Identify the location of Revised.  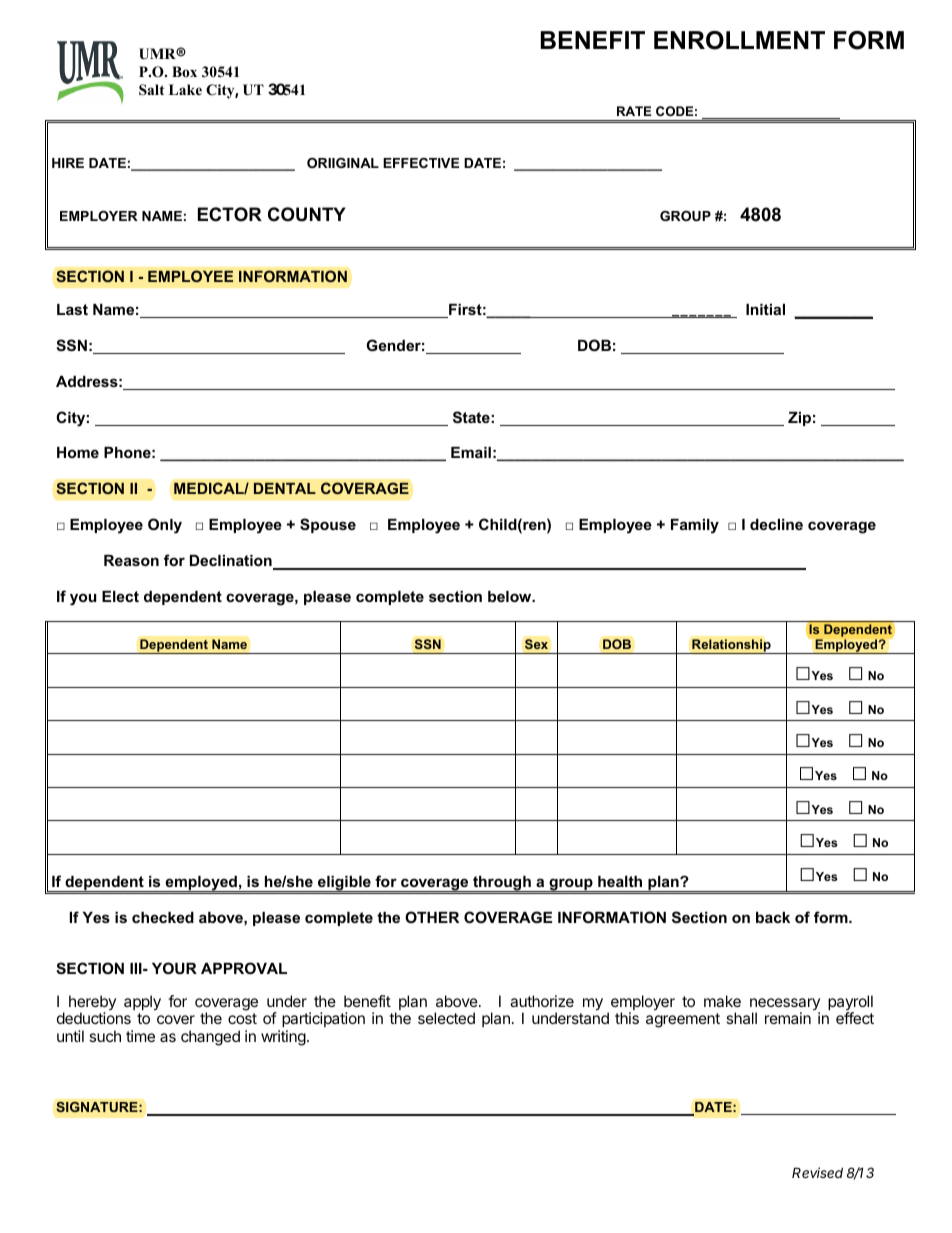
(817, 1172).
